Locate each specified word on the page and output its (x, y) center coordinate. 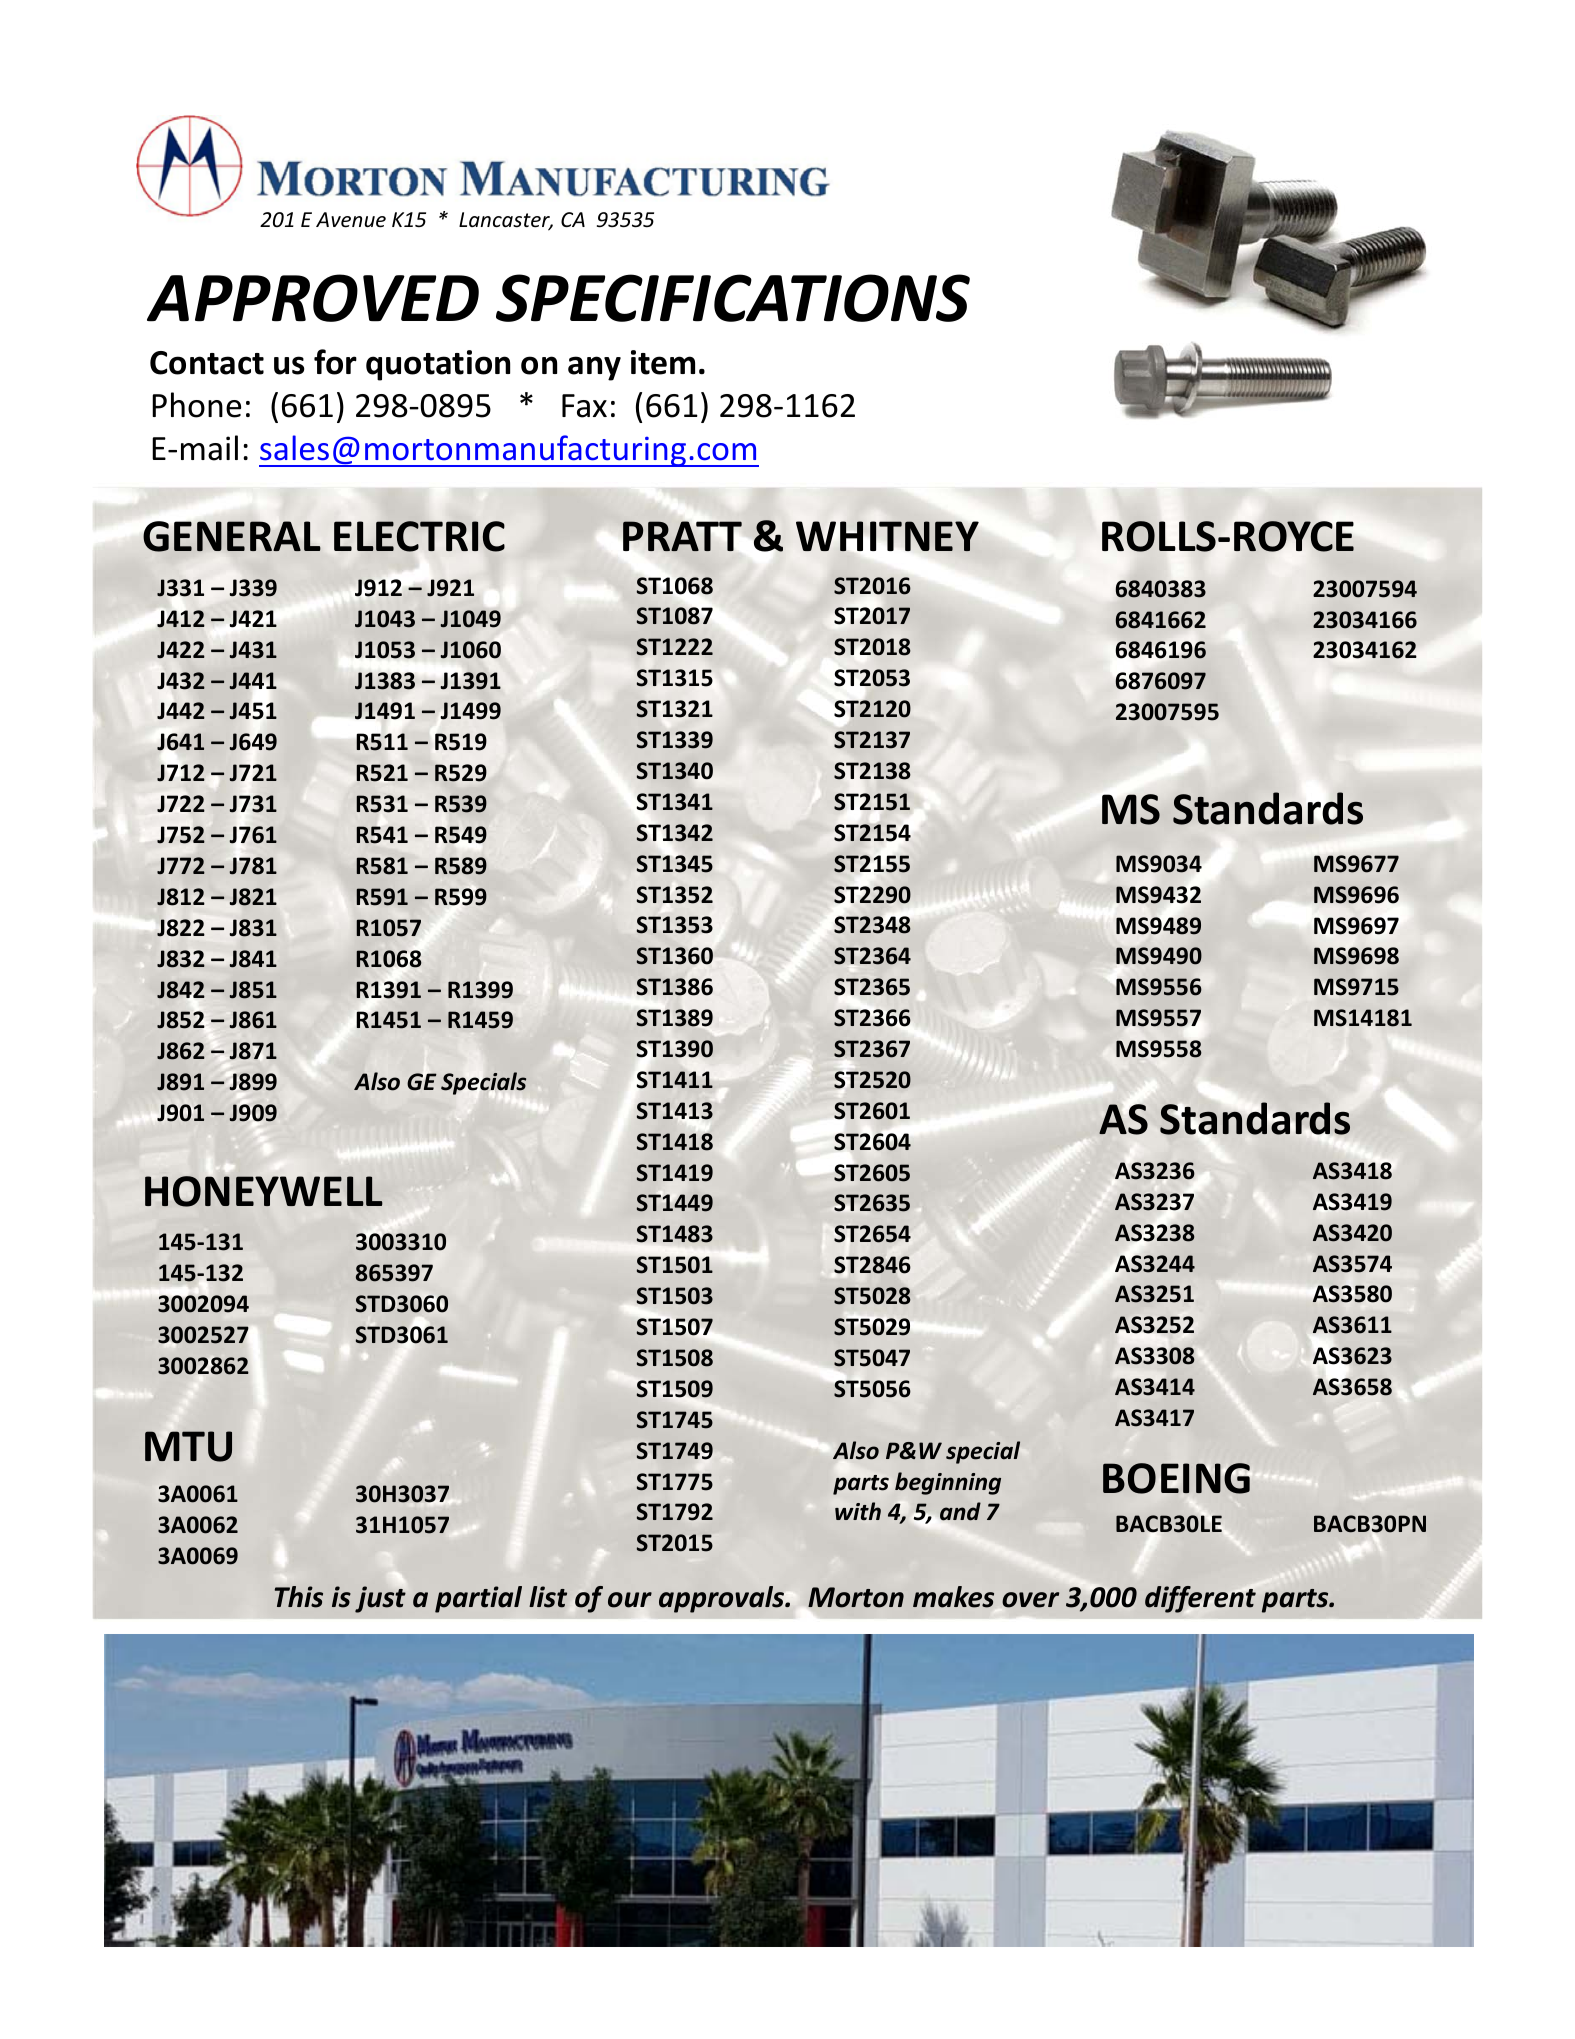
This (299, 1597)
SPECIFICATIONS (733, 298)
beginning (948, 1483)
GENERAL (232, 536)
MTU (188, 1446)
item (663, 362)
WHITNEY (887, 536)
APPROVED (313, 298)
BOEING (1176, 1478)
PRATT (682, 536)
